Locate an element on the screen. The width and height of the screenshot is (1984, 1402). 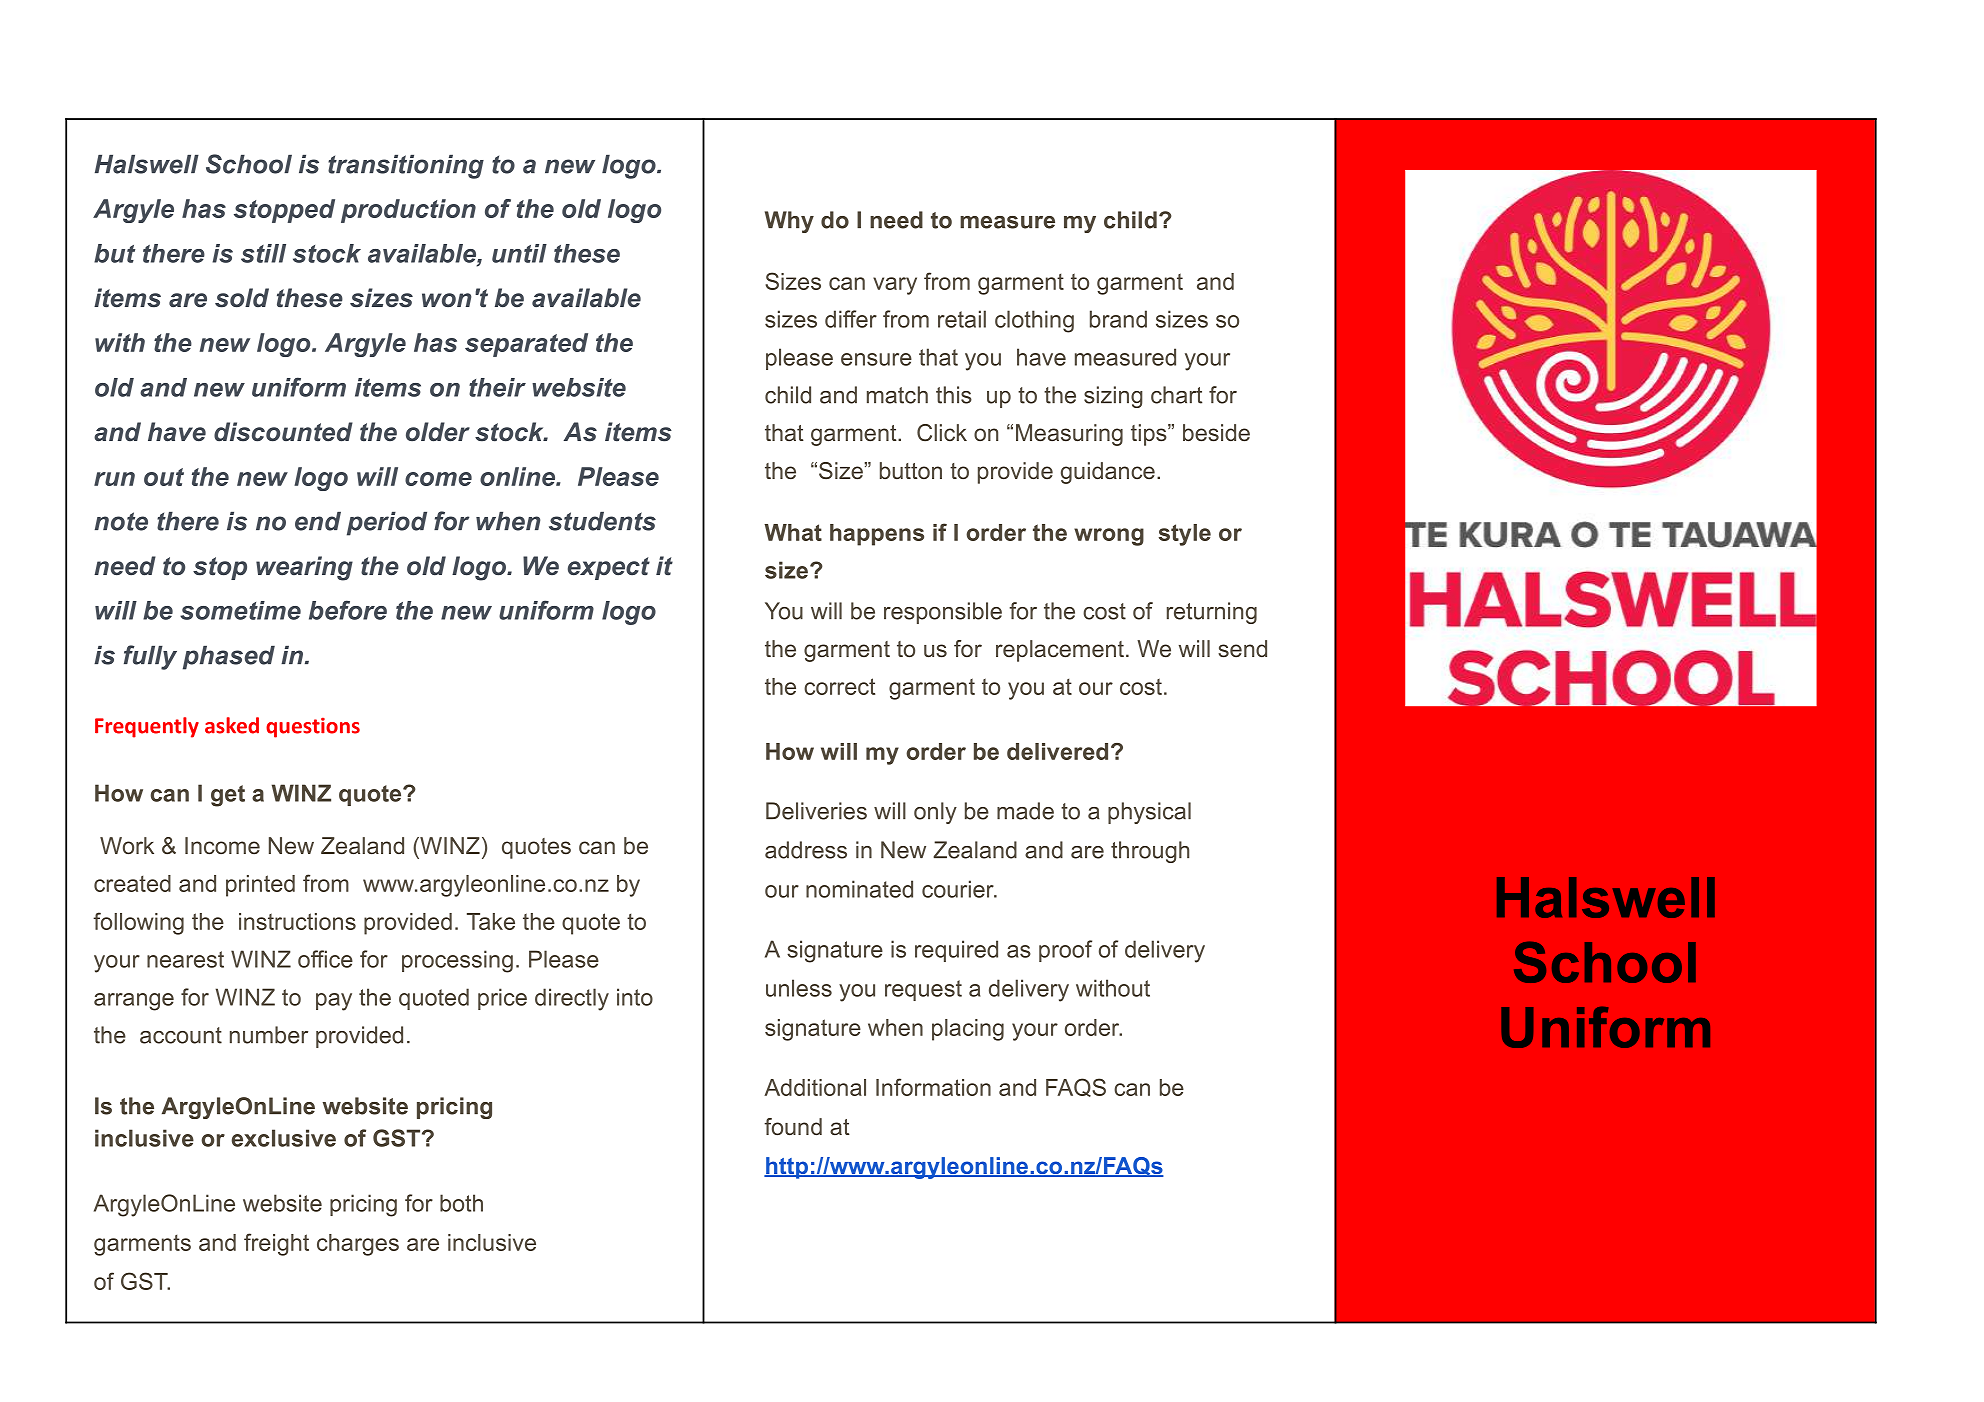
charges is located at coordinates (358, 1245).
